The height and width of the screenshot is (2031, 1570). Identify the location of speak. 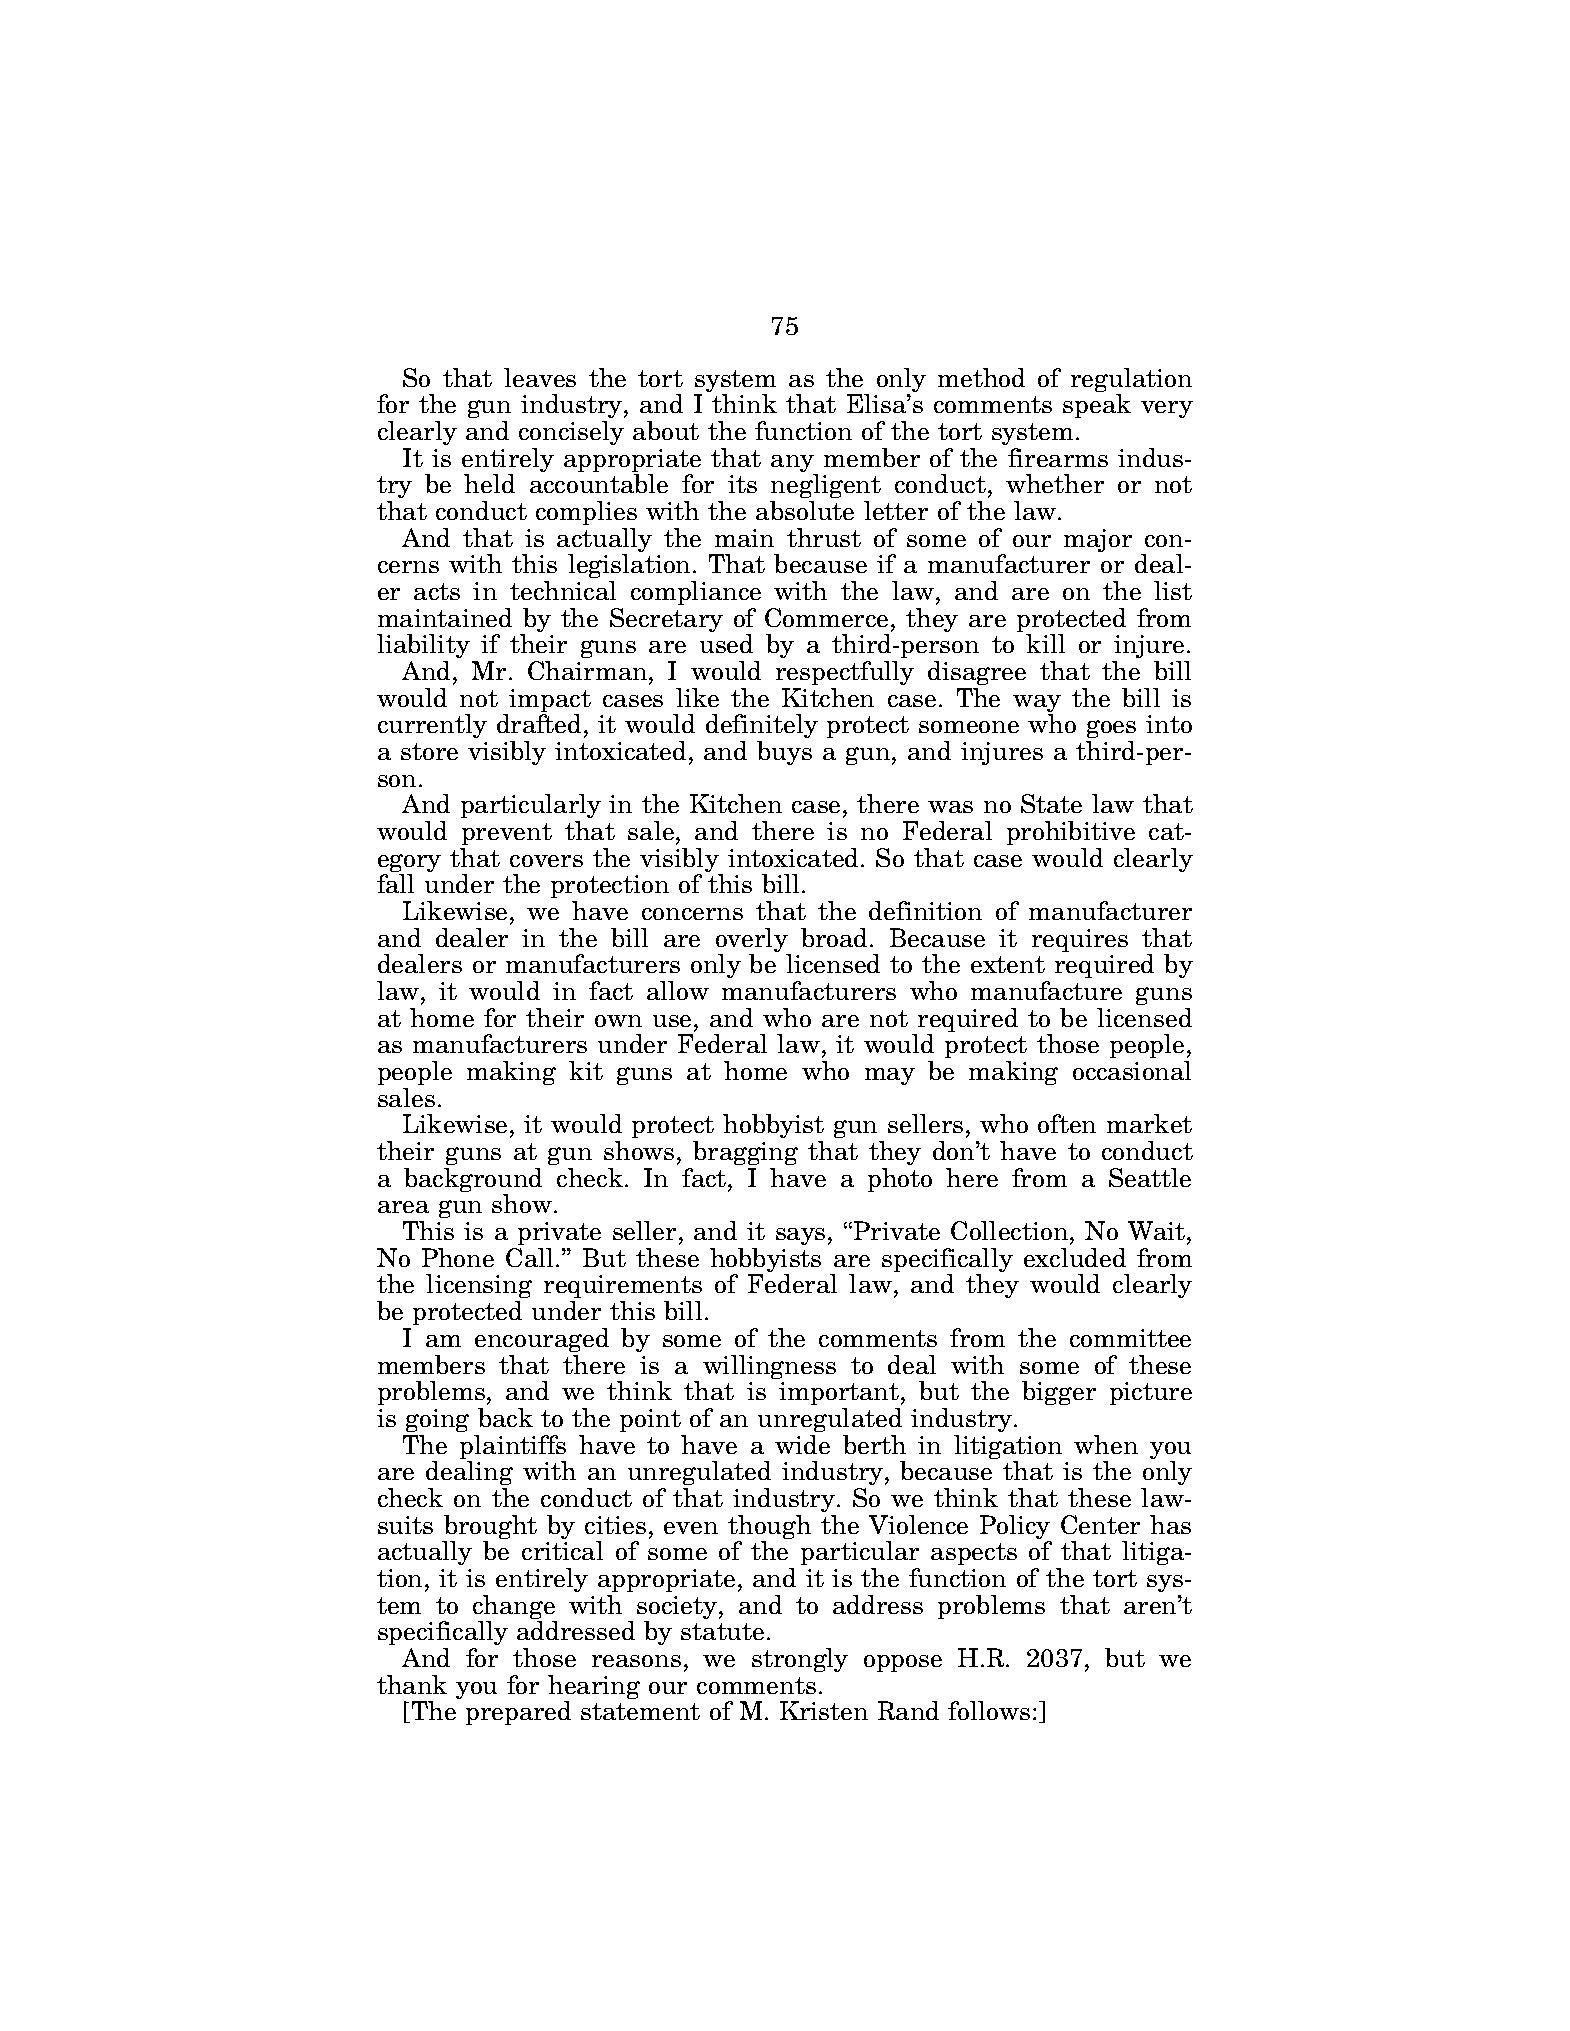
(1097, 406).
